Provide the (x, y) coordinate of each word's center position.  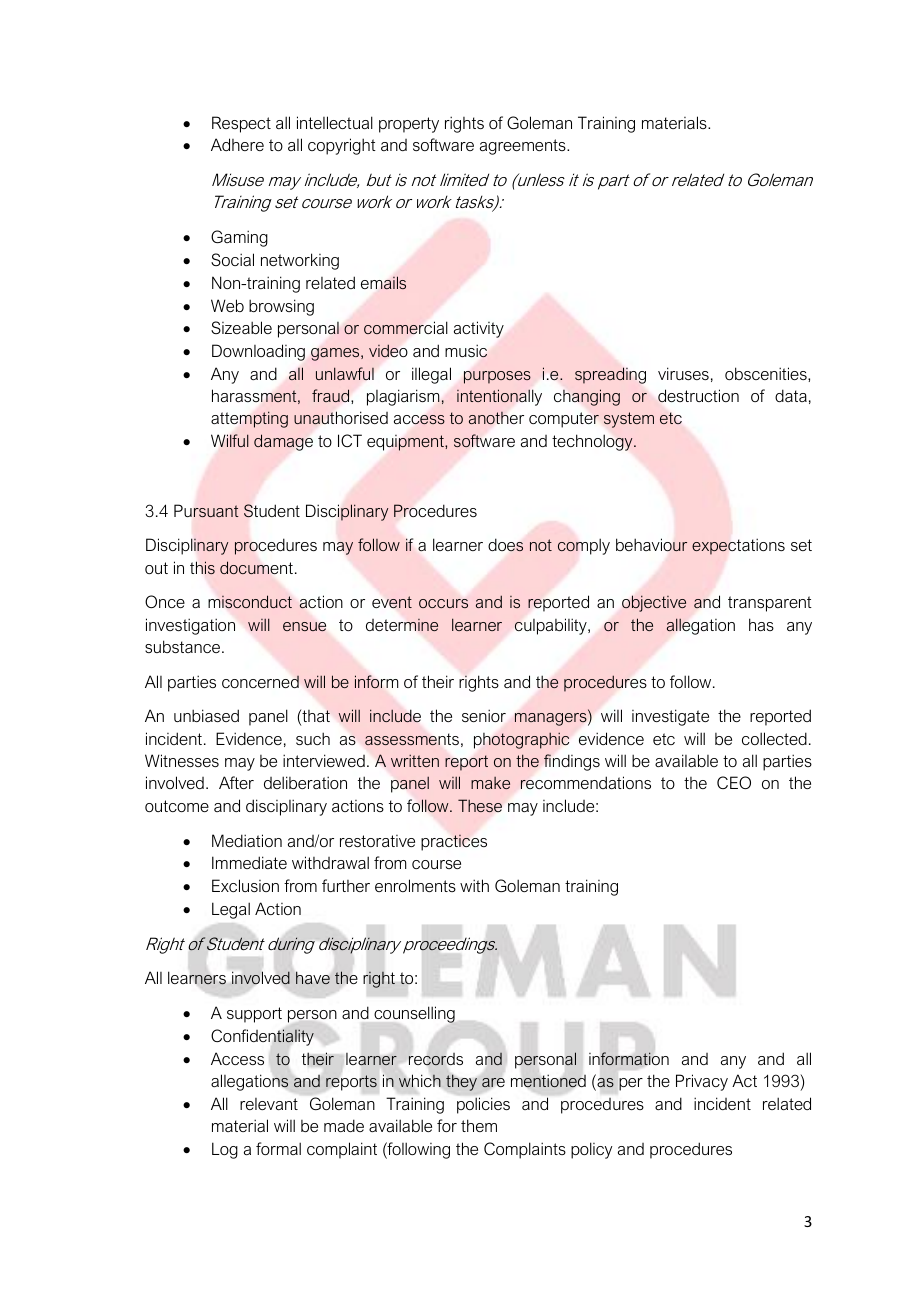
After (236, 782)
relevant (269, 1104)
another (496, 418)
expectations (738, 546)
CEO (734, 782)
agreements (524, 147)
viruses (683, 373)
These (480, 805)
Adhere (237, 144)
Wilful (230, 440)
